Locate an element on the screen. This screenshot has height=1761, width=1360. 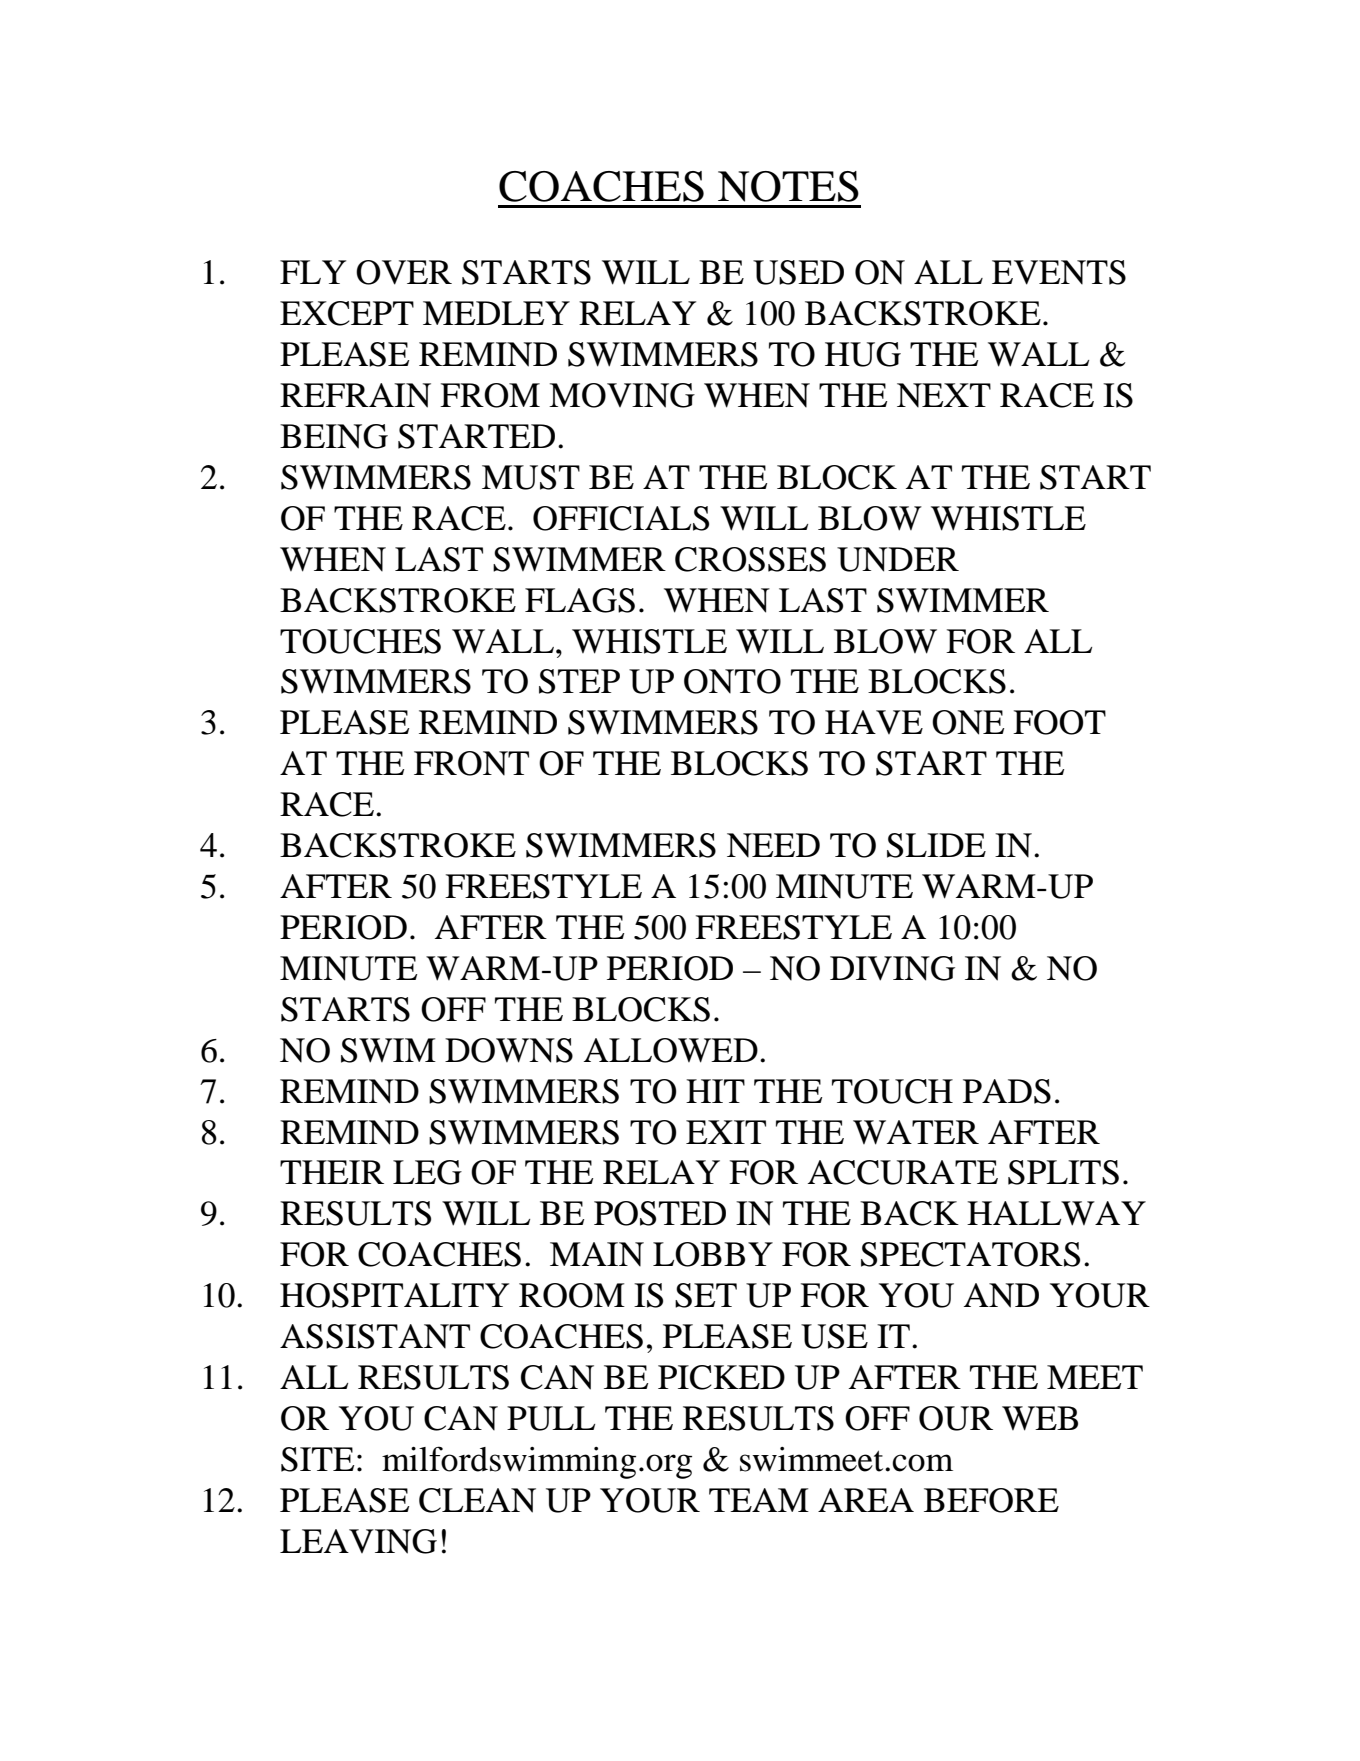
ONE is located at coordinates (968, 722).
